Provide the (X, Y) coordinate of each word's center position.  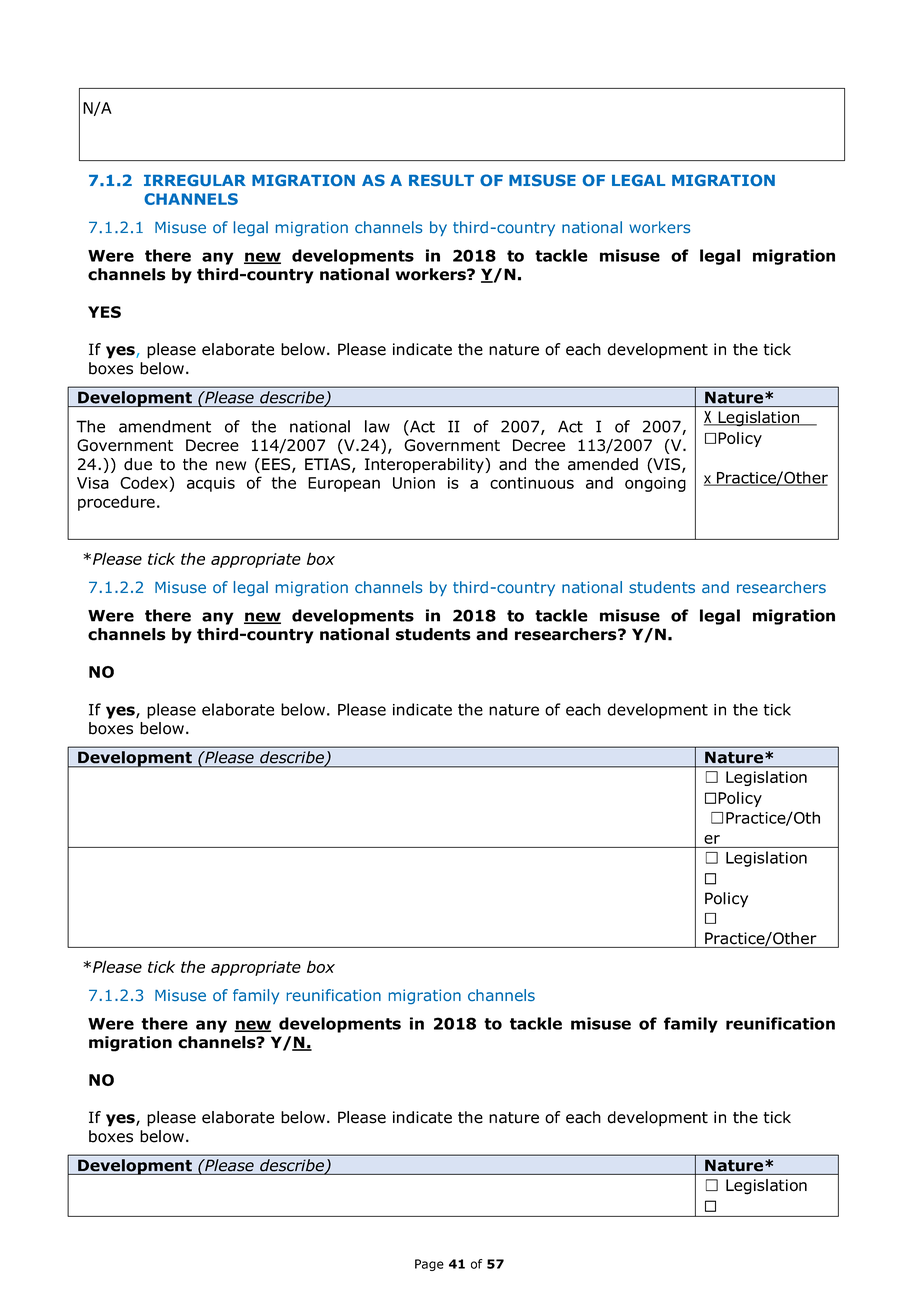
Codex (144, 482)
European (344, 484)
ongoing (655, 484)
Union (414, 483)
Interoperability (425, 465)
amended (603, 464)
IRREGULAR (195, 180)
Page (429, 1265)
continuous (532, 483)
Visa (93, 483)
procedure (116, 503)
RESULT (441, 180)
